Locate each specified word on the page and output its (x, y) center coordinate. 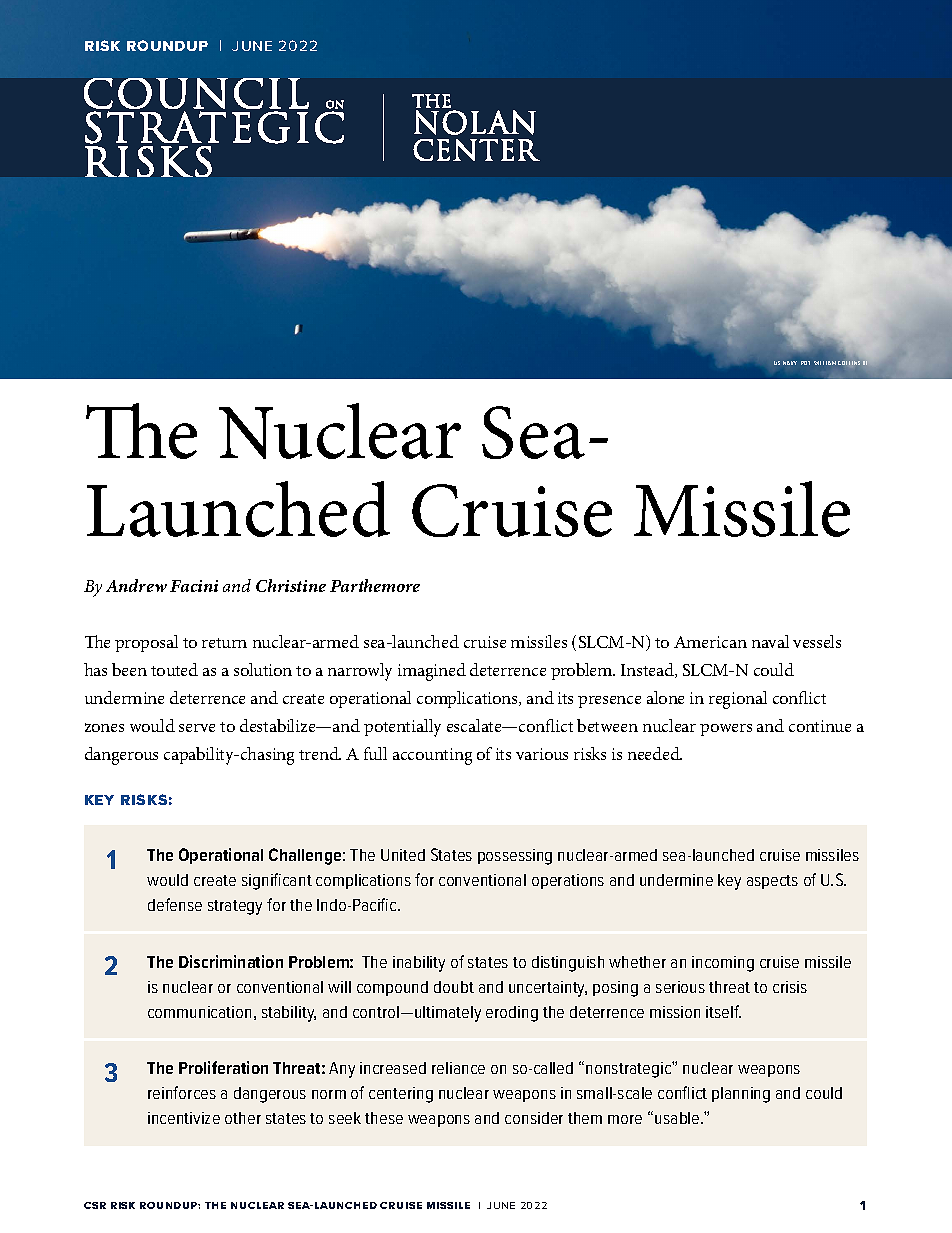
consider (534, 1118)
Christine (291, 585)
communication (199, 1012)
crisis (790, 987)
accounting (432, 756)
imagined (432, 672)
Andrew (136, 585)
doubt (454, 987)
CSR (95, 1205)
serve (197, 728)
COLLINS (849, 363)
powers (726, 730)
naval (770, 641)
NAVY (790, 363)
